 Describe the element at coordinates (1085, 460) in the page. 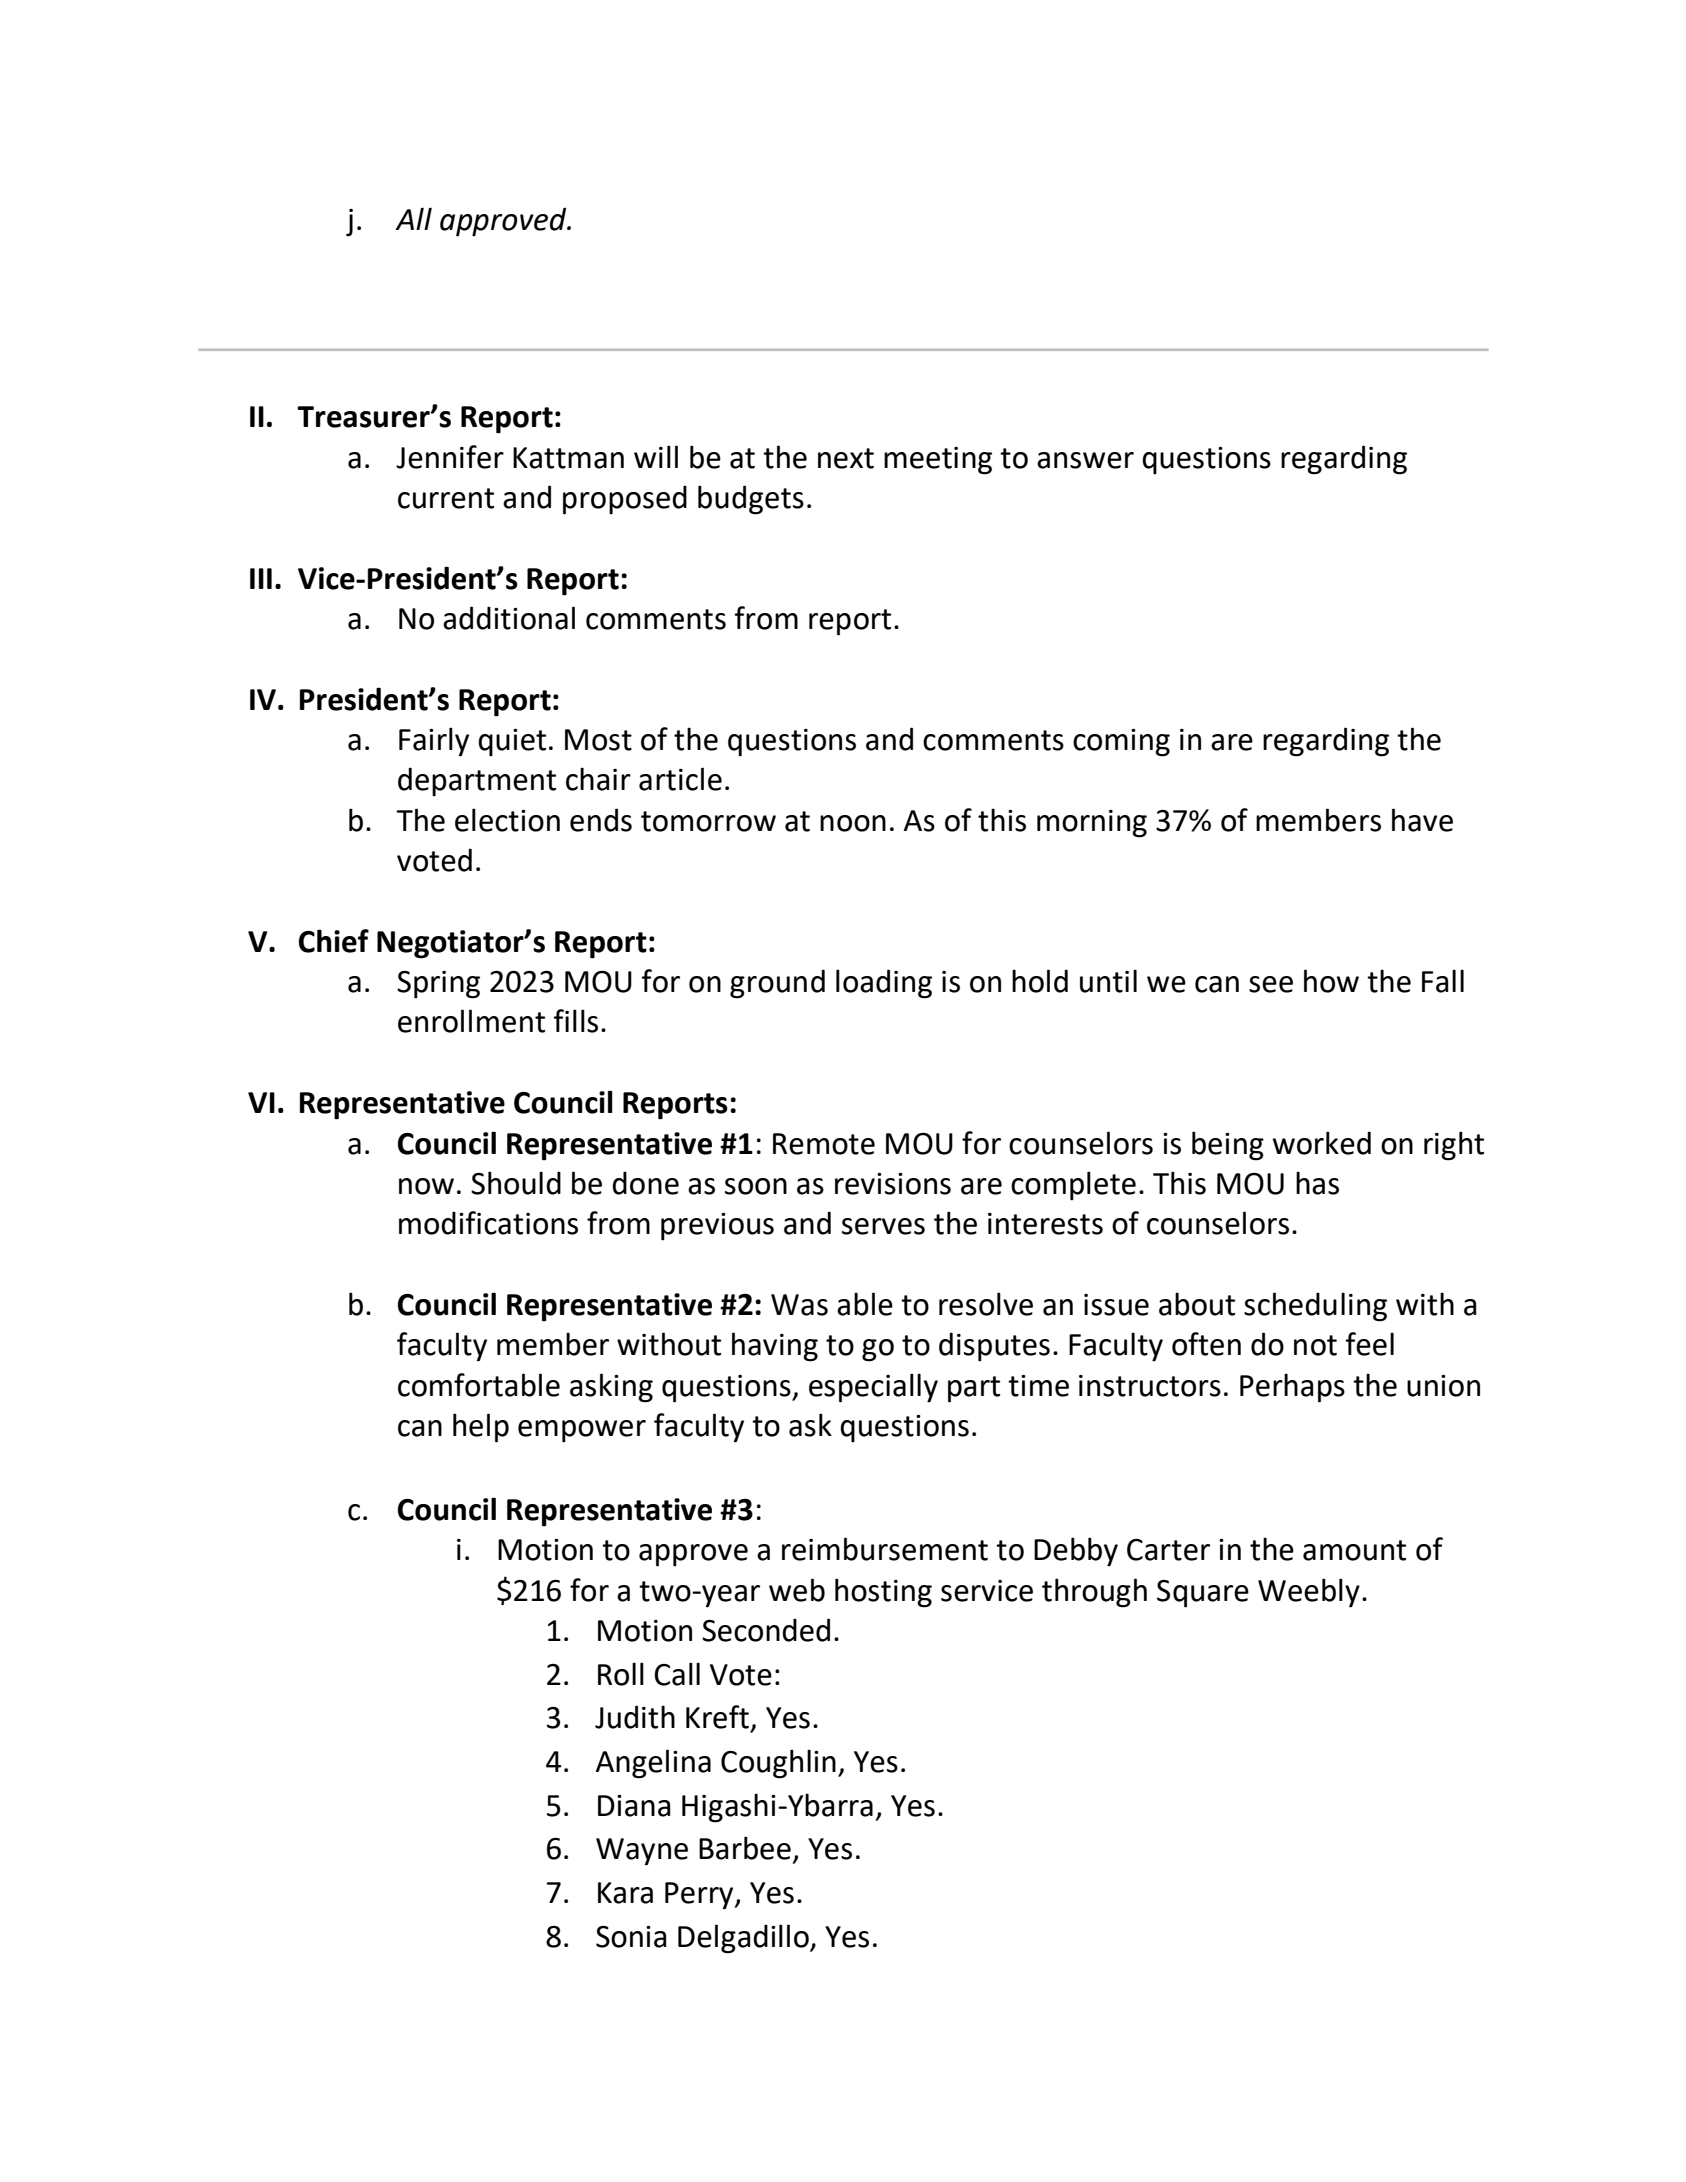

I see `answer` at that location.
